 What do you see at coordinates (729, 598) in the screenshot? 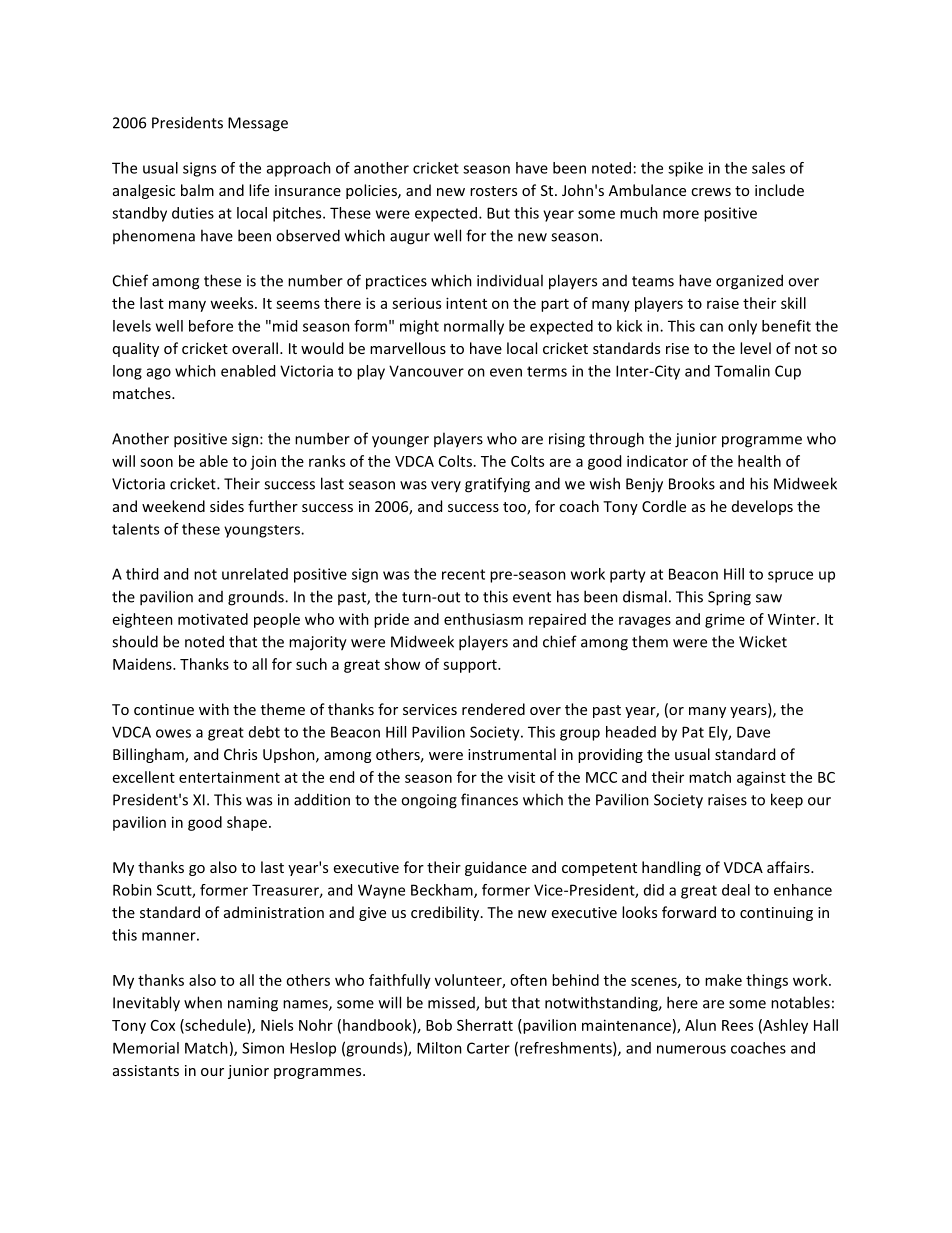
I see `Spring` at bounding box center [729, 598].
